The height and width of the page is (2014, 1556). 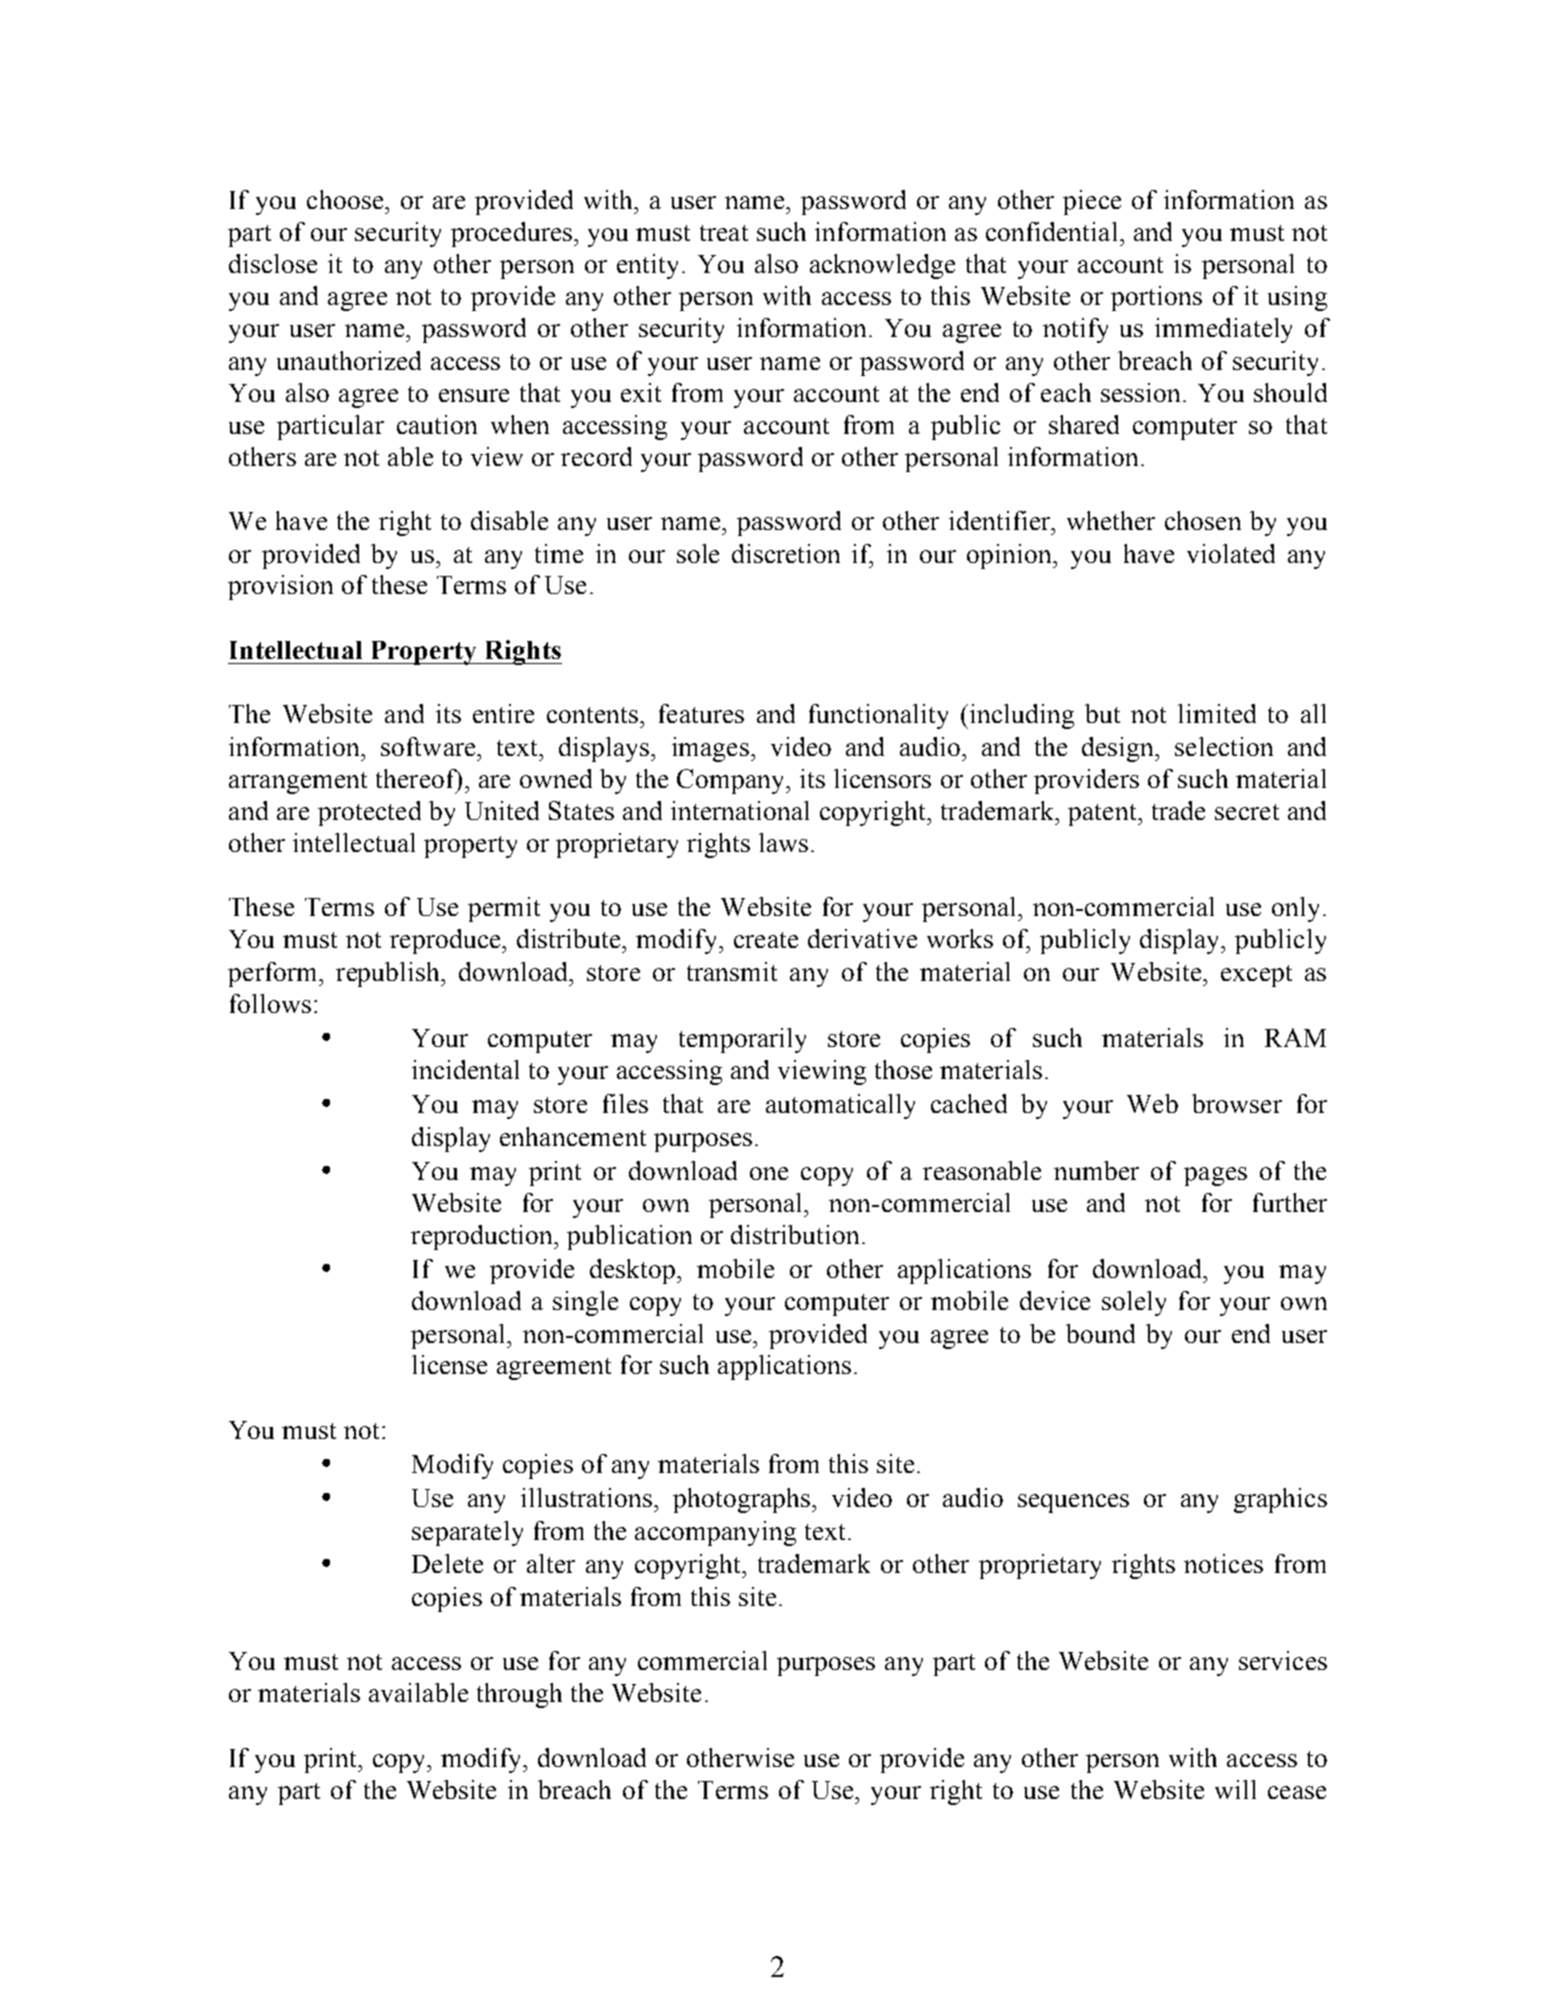 I want to click on transmit, so click(x=732, y=971).
